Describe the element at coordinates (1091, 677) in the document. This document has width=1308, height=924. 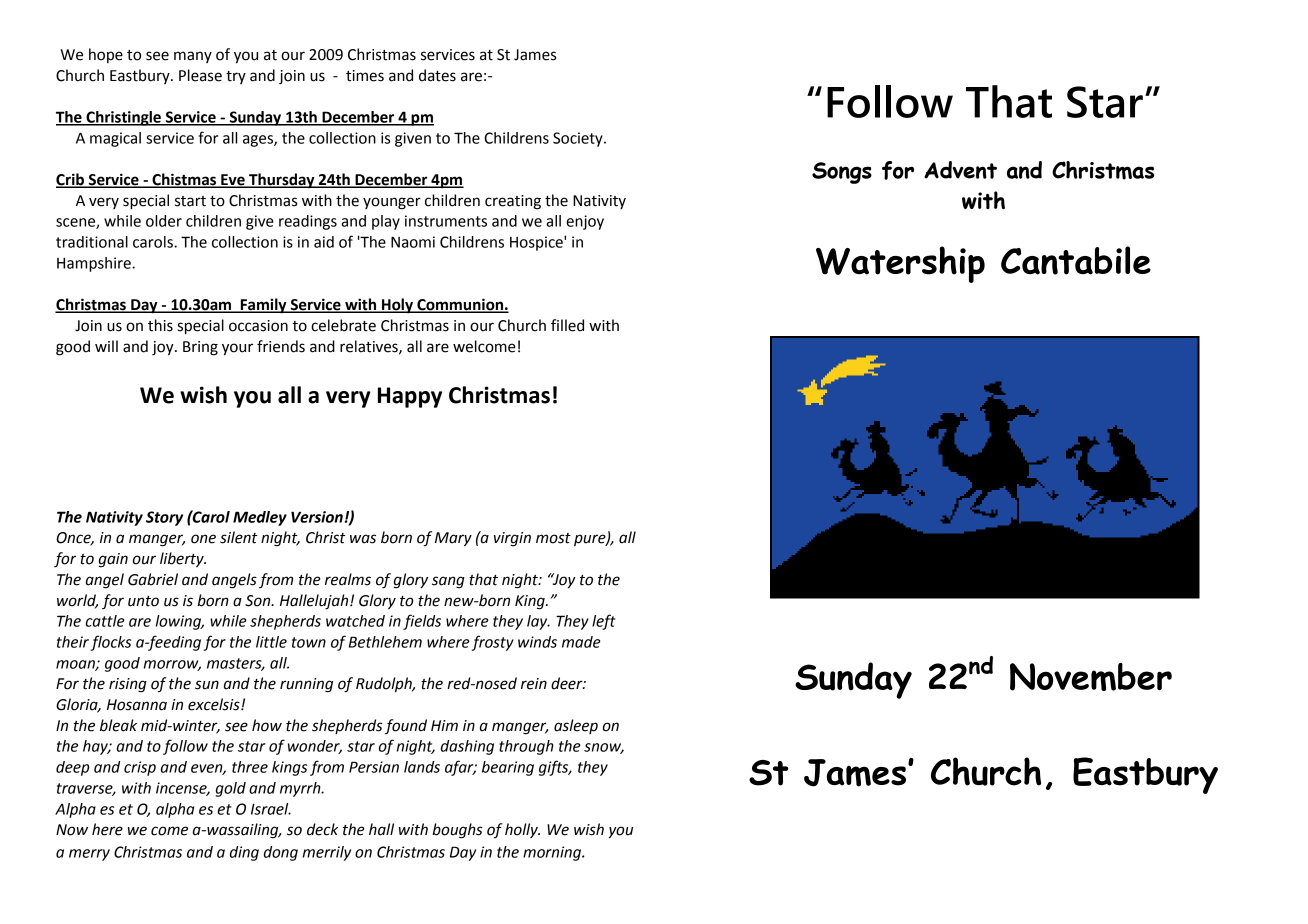
I see `November` at that location.
